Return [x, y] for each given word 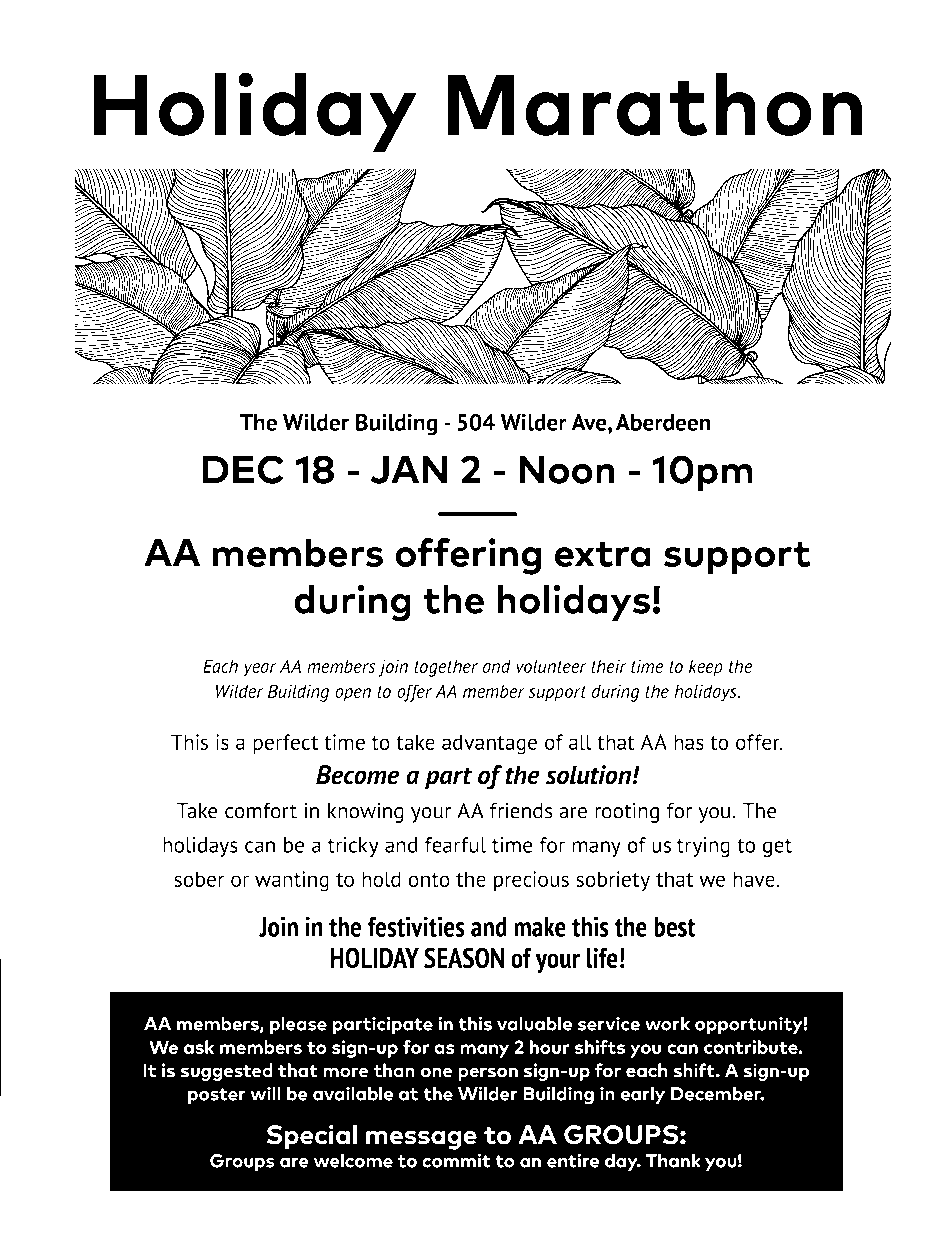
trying [703, 847]
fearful [455, 845]
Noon [567, 470]
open [353, 695]
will [265, 1093]
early [643, 1095]
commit [456, 1160]
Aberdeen [663, 422]
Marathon [654, 104]
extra [603, 554]
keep [706, 668]
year [259, 670]
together [446, 668]
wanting [292, 881]
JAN [408, 470]
